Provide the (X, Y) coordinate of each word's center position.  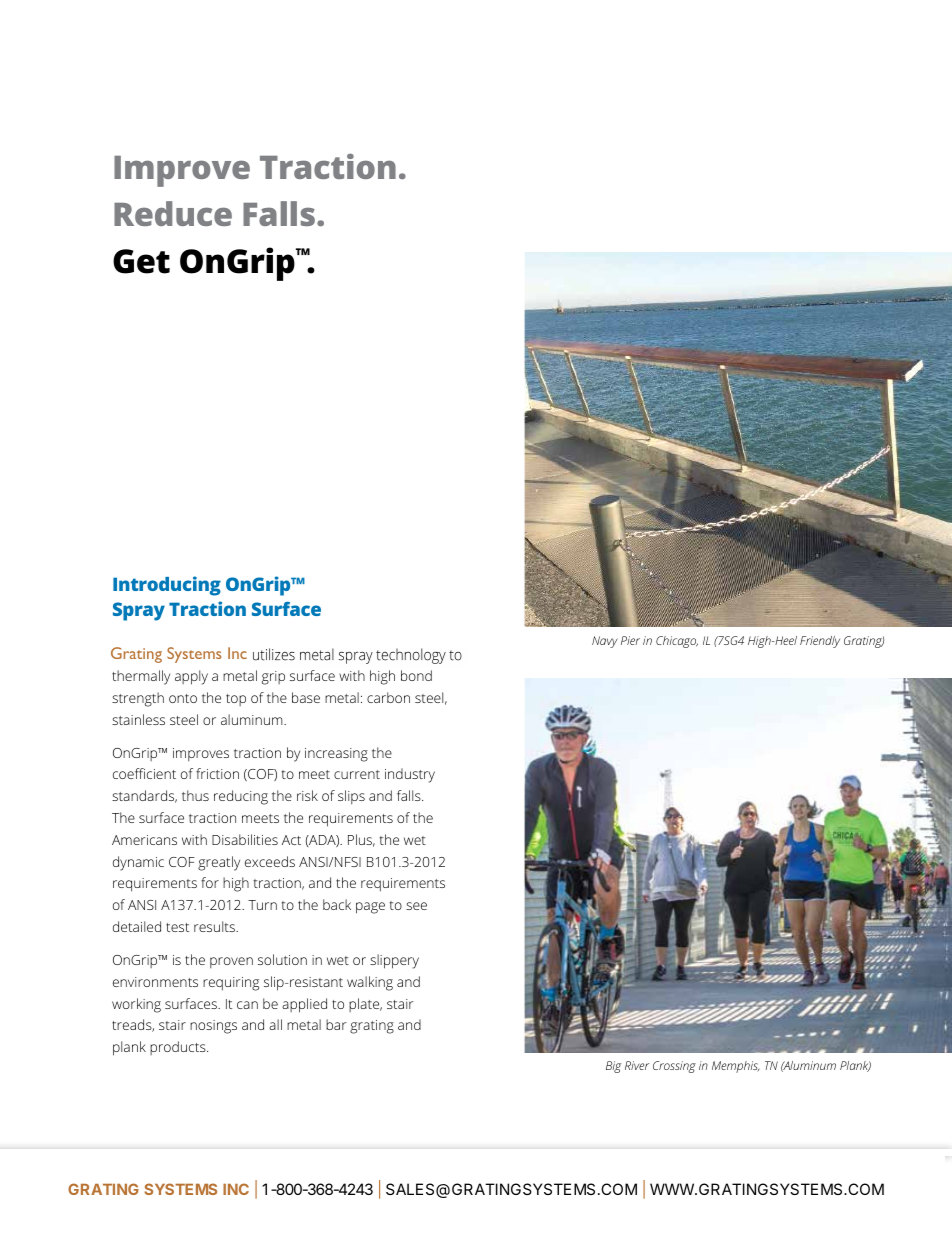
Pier (630, 640)
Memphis (735, 1067)
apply (191, 677)
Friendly (820, 642)
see (416, 906)
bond (416, 675)
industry (410, 775)
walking (370, 983)
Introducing (167, 586)
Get (141, 261)
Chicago (677, 642)
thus (195, 795)
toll (250, 1185)
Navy (605, 642)
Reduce (173, 213)
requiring (231, 984)
